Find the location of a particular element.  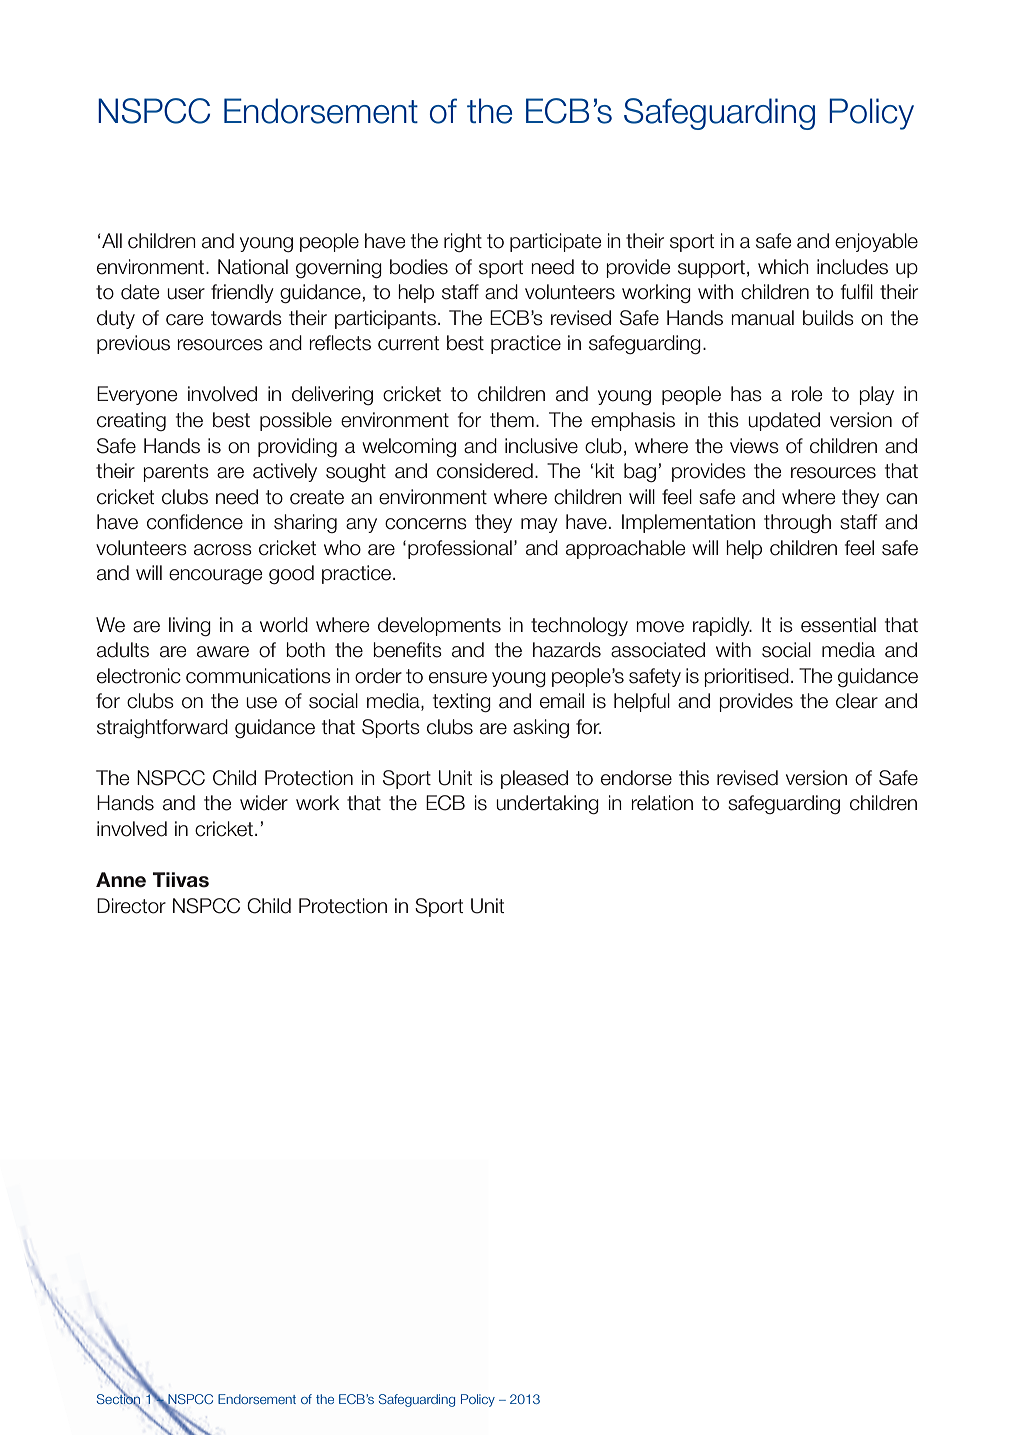

user is located at coordinates (186, 294).
